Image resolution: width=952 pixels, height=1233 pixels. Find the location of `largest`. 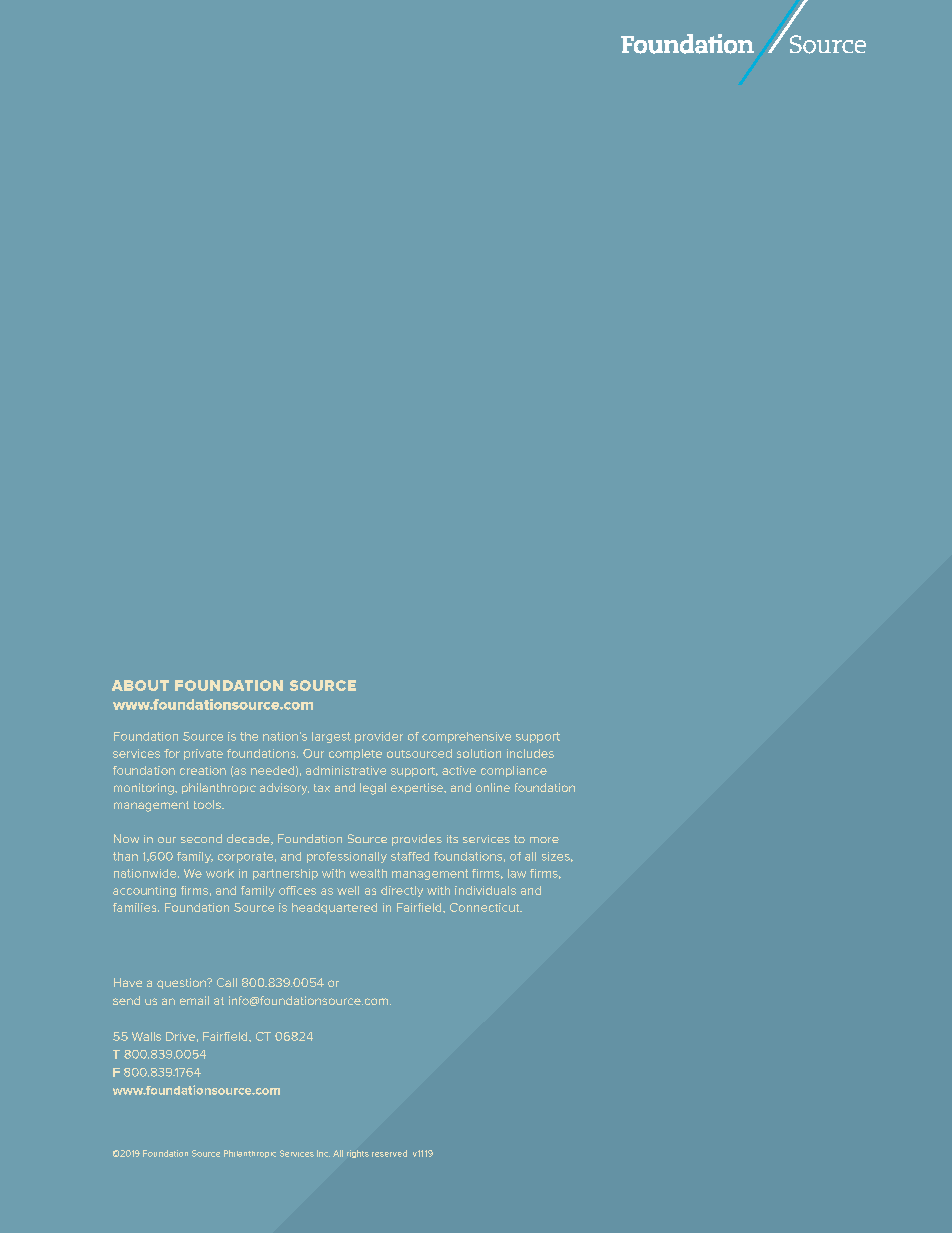

largest is located at coordinates (331, 737).
